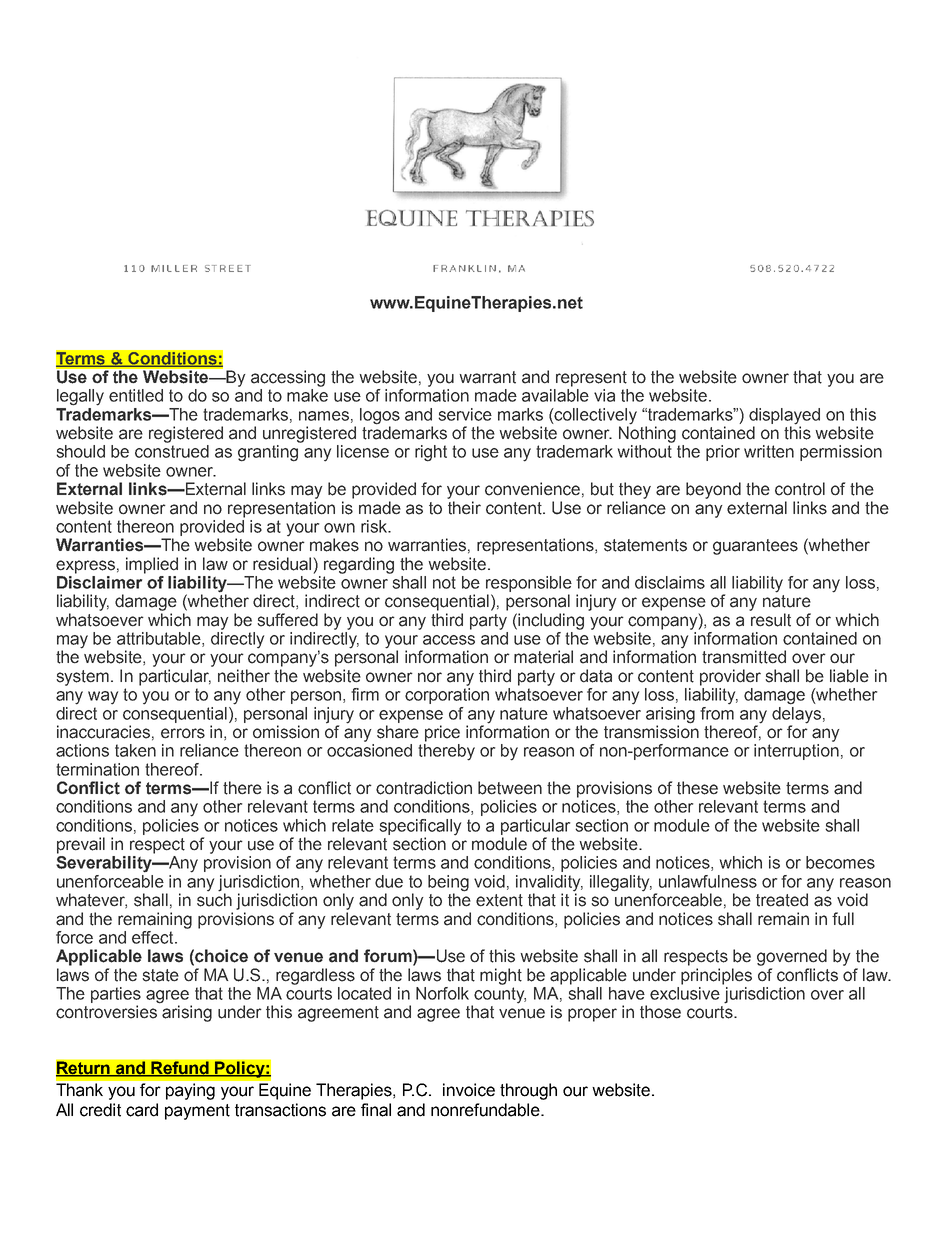  Describe the element at coordinates (469, 1090) in the screenshot. I see `invoice` at that location.
